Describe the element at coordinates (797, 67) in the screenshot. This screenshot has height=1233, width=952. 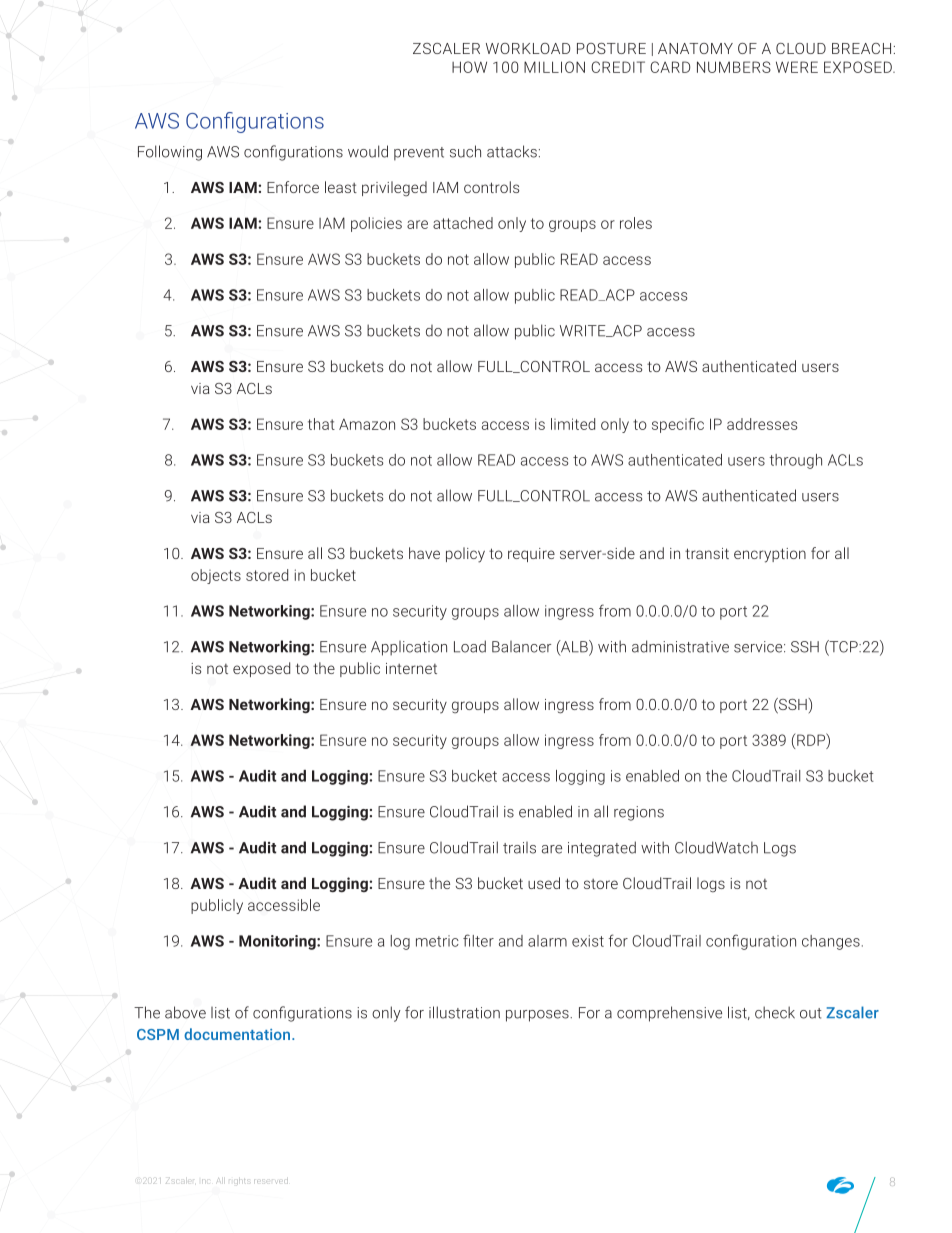
I see `WERE` at that location.
